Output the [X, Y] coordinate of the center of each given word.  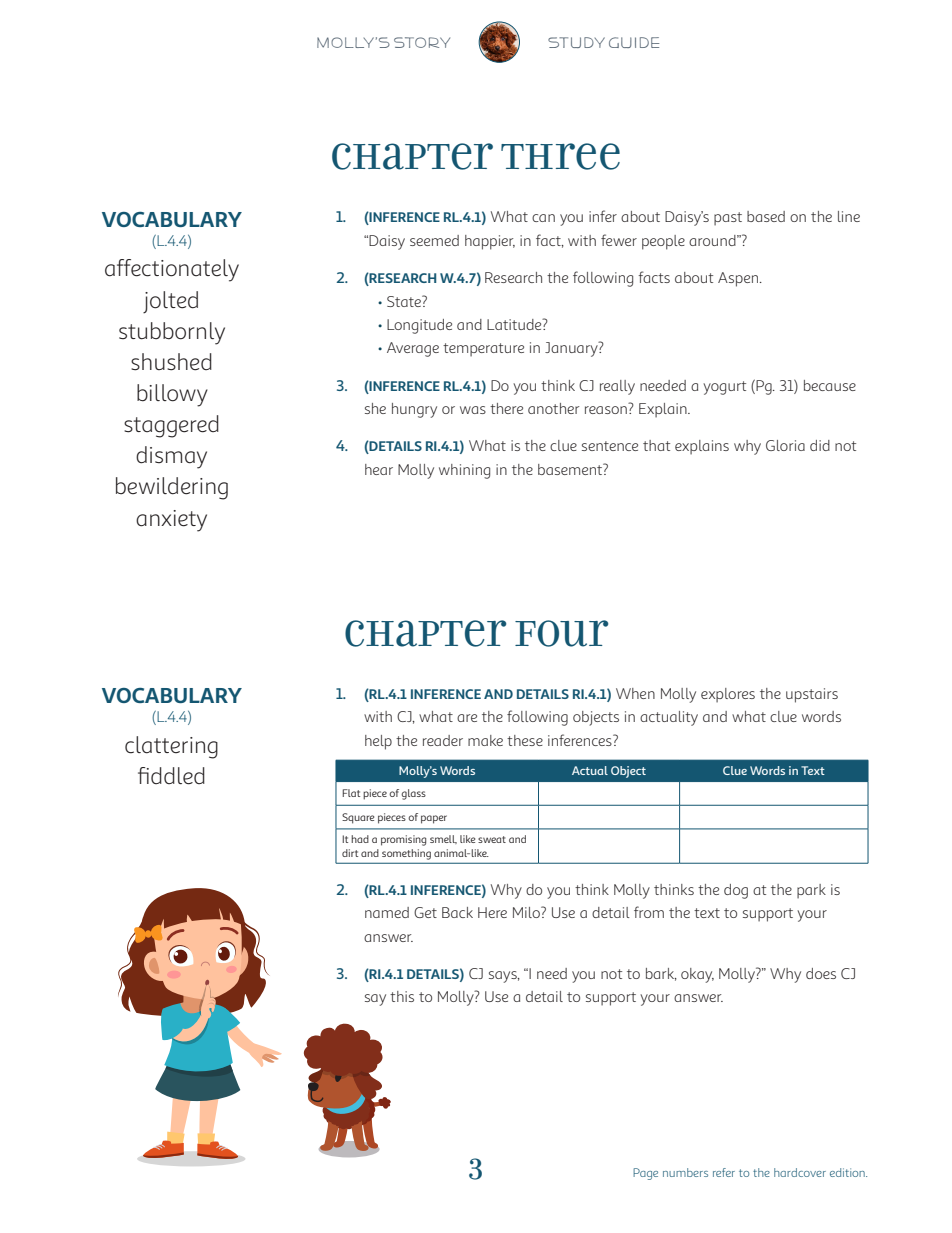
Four [561, 633]
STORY [422, 42]
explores [728, 695]
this [402, 996]
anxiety [171, 521]
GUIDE [634, 42]
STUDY [576, 42]
